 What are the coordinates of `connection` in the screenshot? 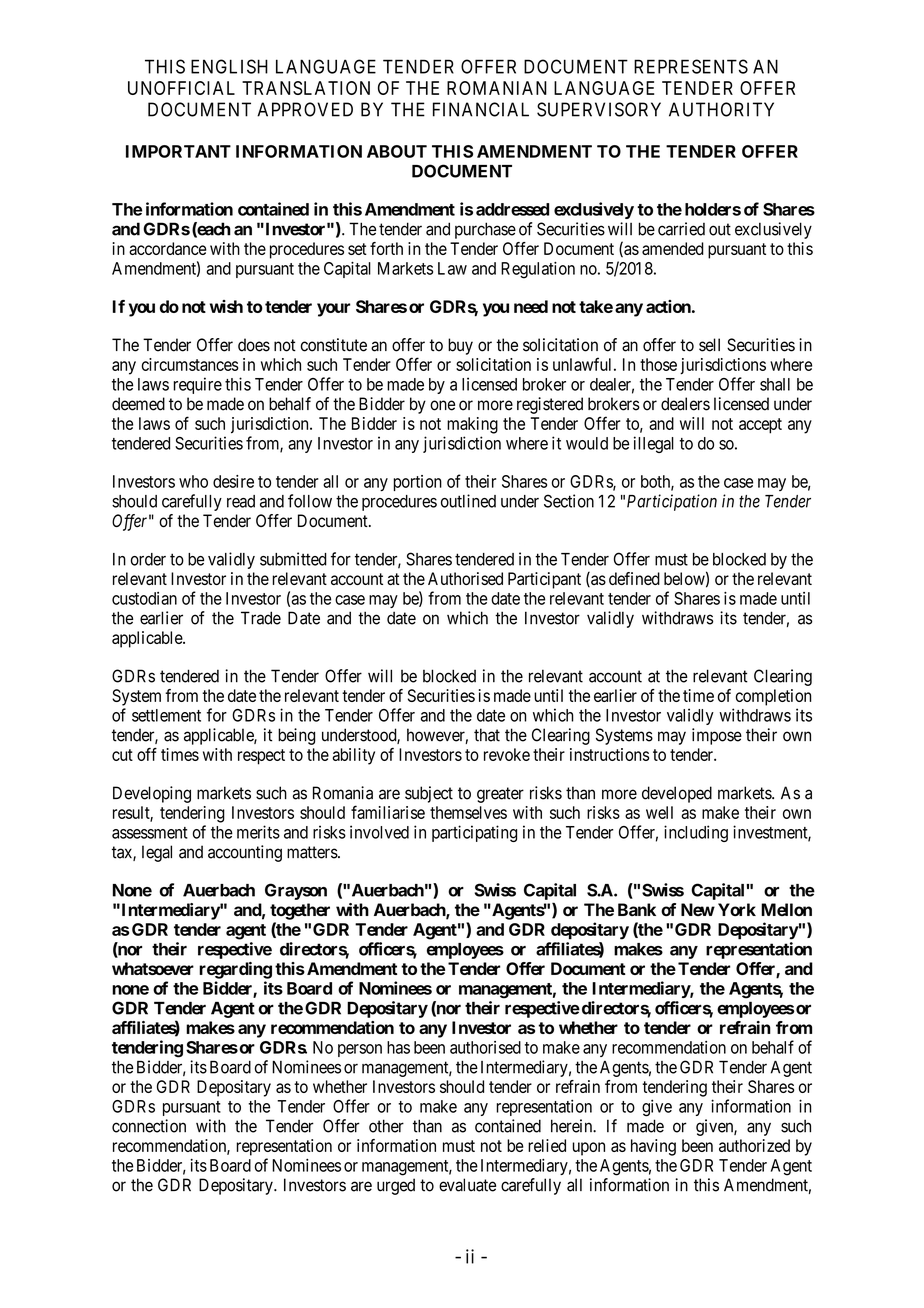 It's located at (149, 1126).
